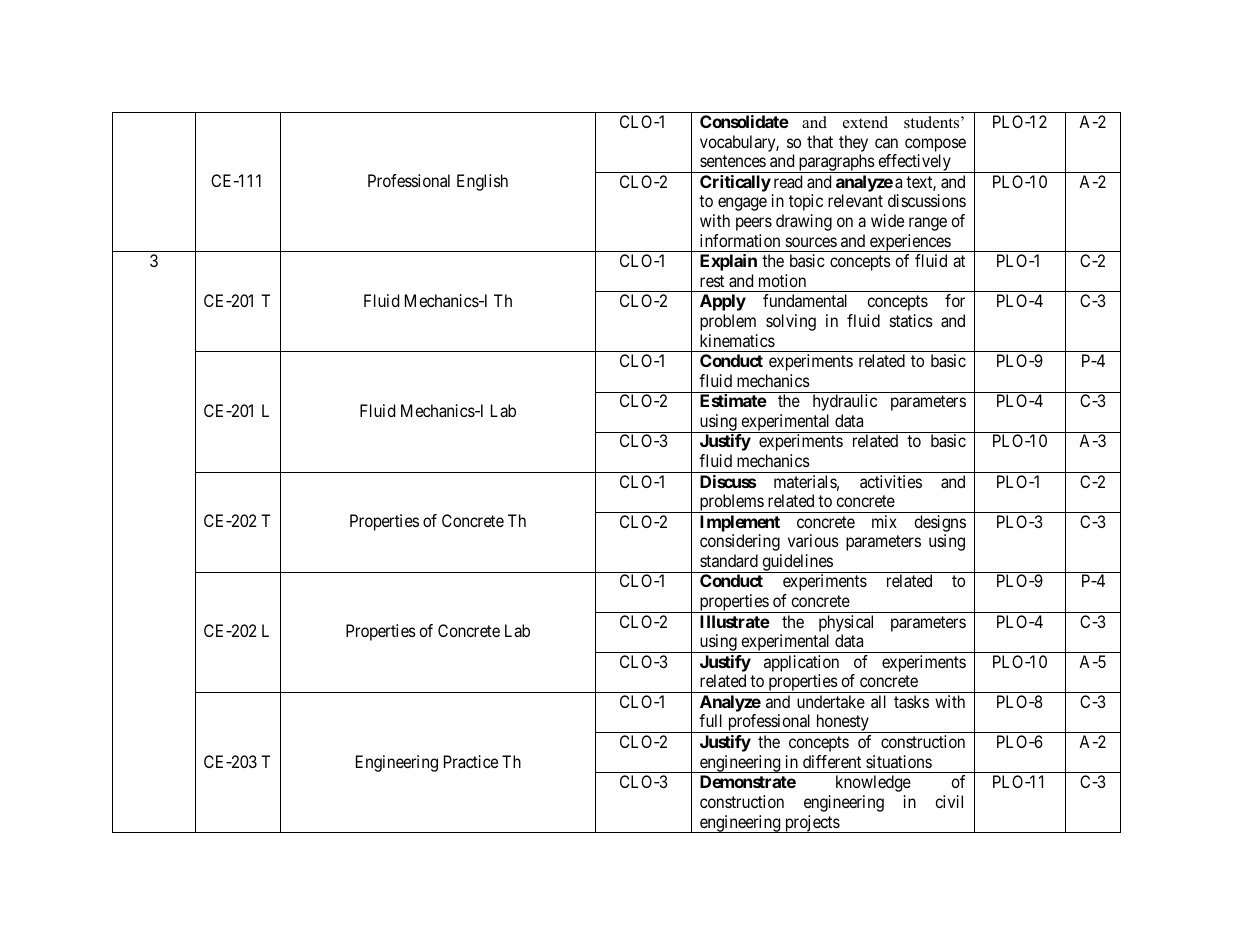  I want to click on tasks, so click(911, 701).
